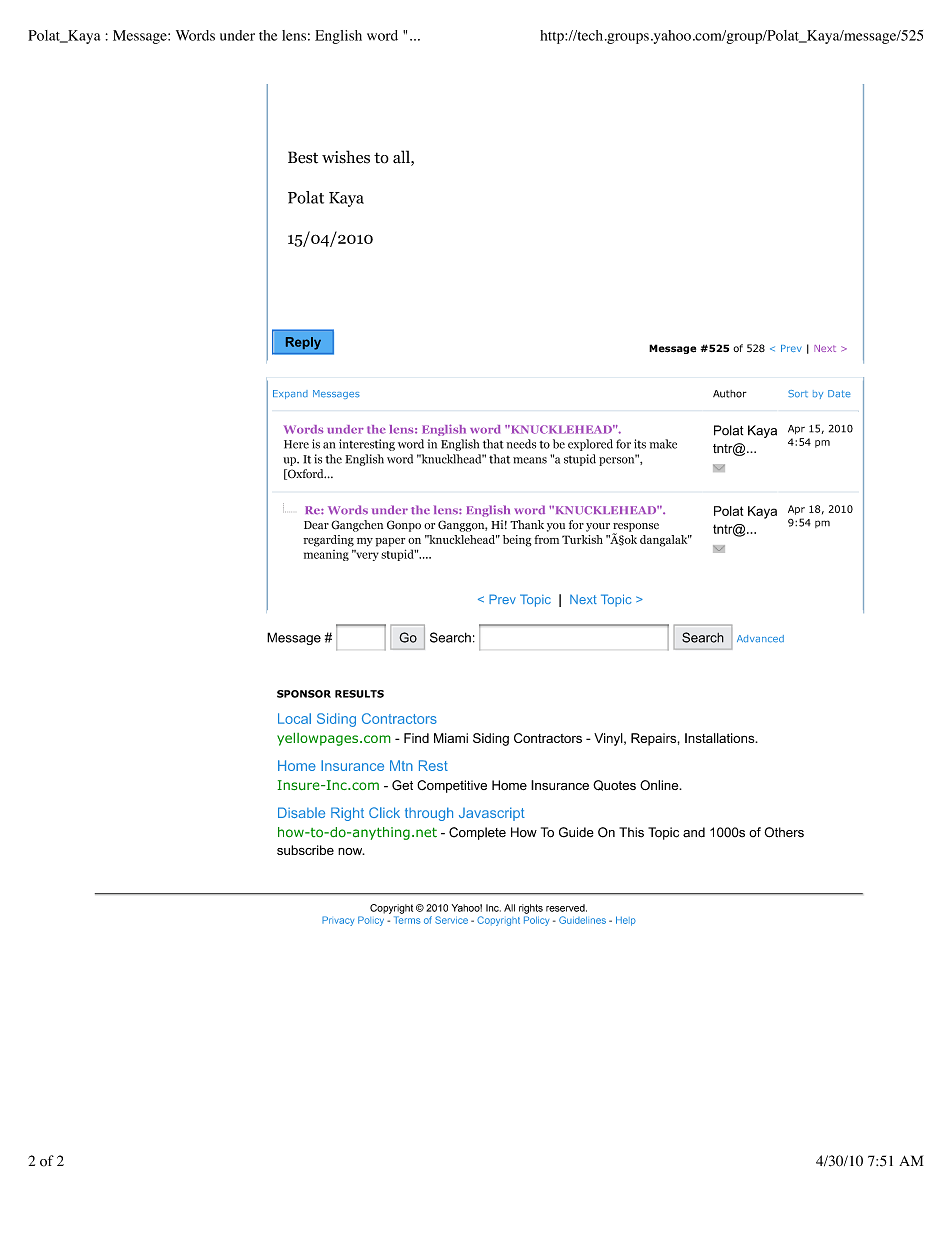 The height and width of the image is (1233, 952). Describe the element at coordinates (338, 921) in the image. I see `Privacy` at that location.
